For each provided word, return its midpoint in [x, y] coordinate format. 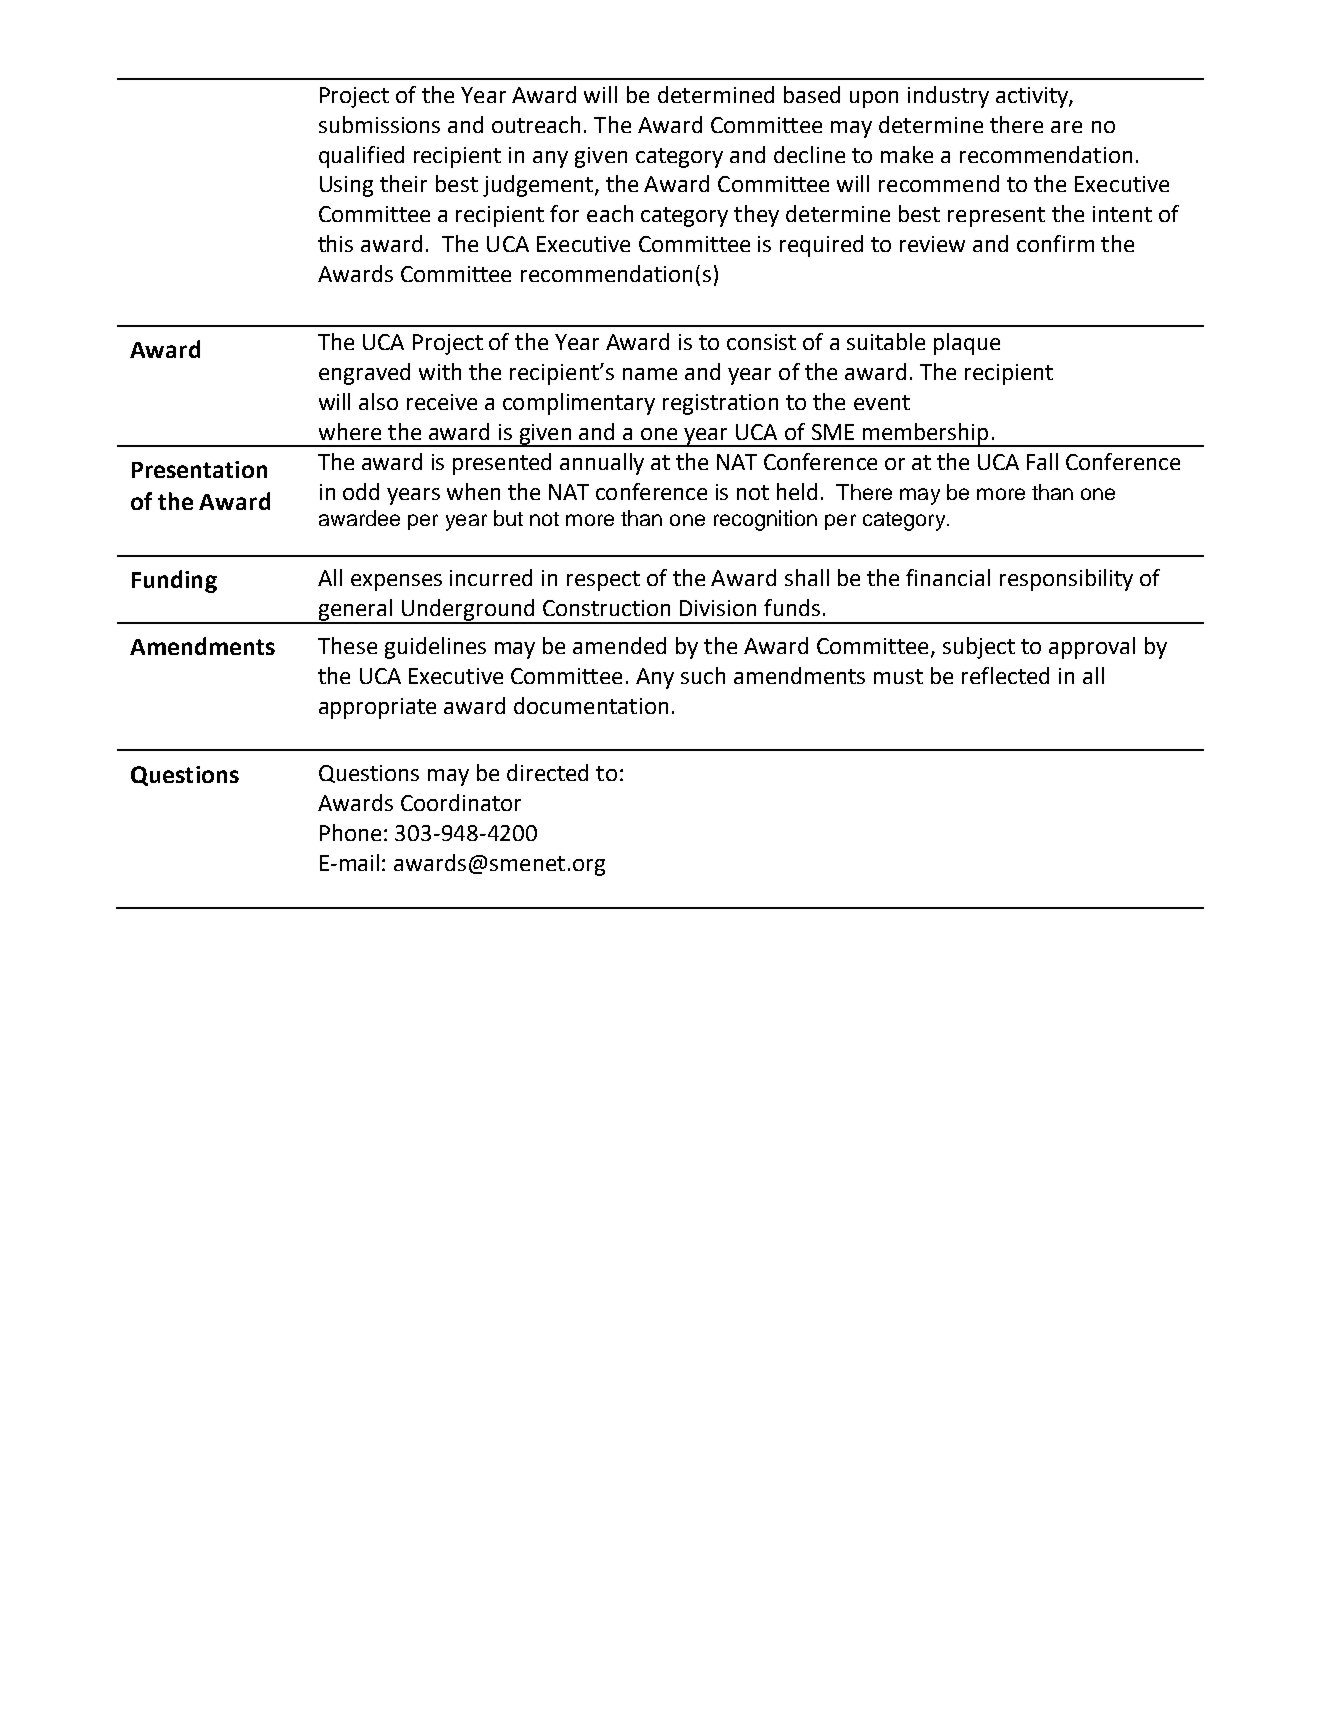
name [650, 374]
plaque [967, 344]
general [355, 611]
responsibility [1066, 580]
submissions [379, 124]
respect [603, 581]
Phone [350, 832]
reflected [1005, 675]
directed [547, 772]
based [812, 94]
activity [1033, 97]
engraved [364, 374]
